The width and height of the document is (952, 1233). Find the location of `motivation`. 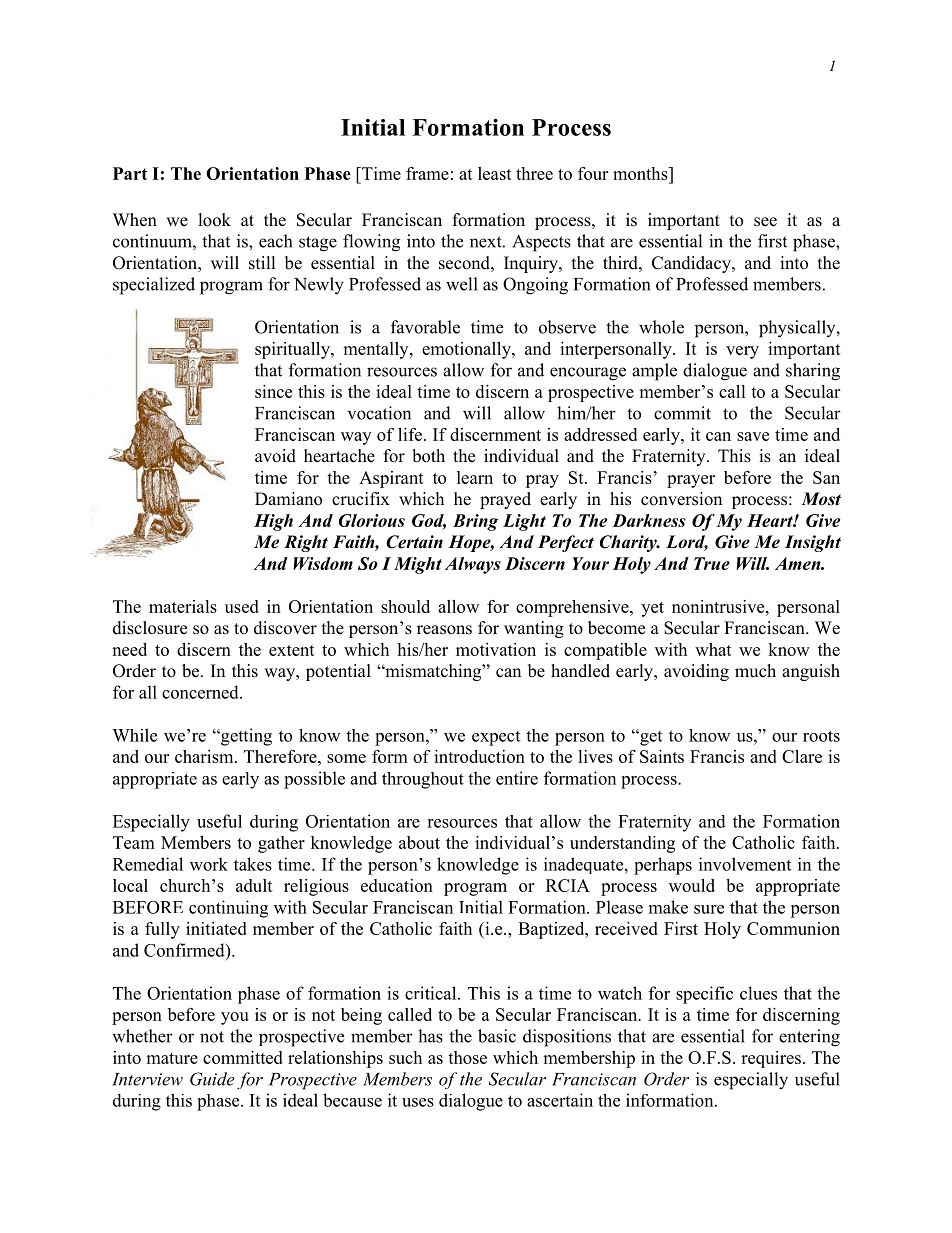

motivation is located at coordinates (496, 649).
